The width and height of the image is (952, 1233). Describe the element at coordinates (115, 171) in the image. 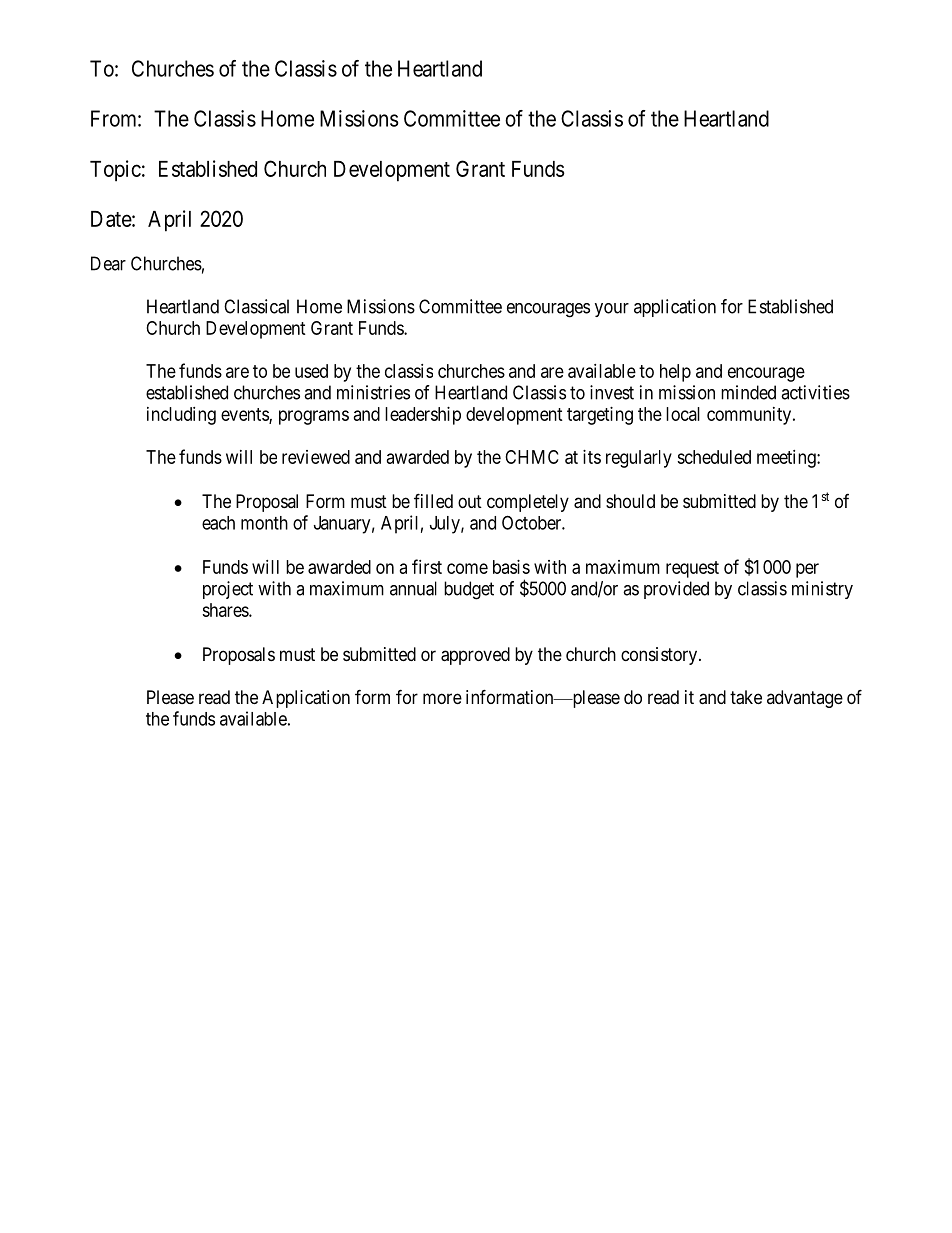

I see `Topic` at that location.
